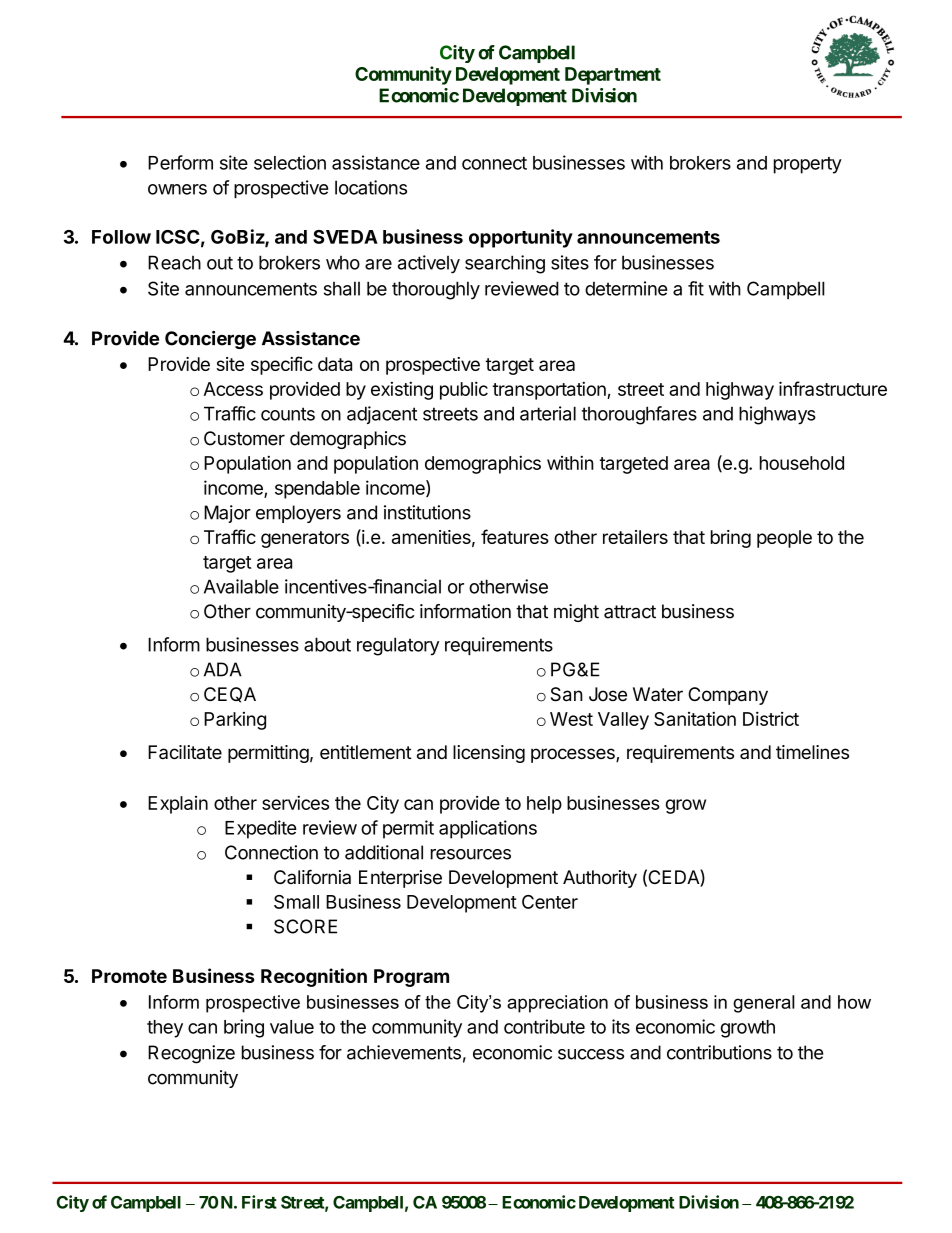 The image size is (952, 1233). Describe the element at coordinates (180, 162) in the screenshot. I see `Perform` at that location.
